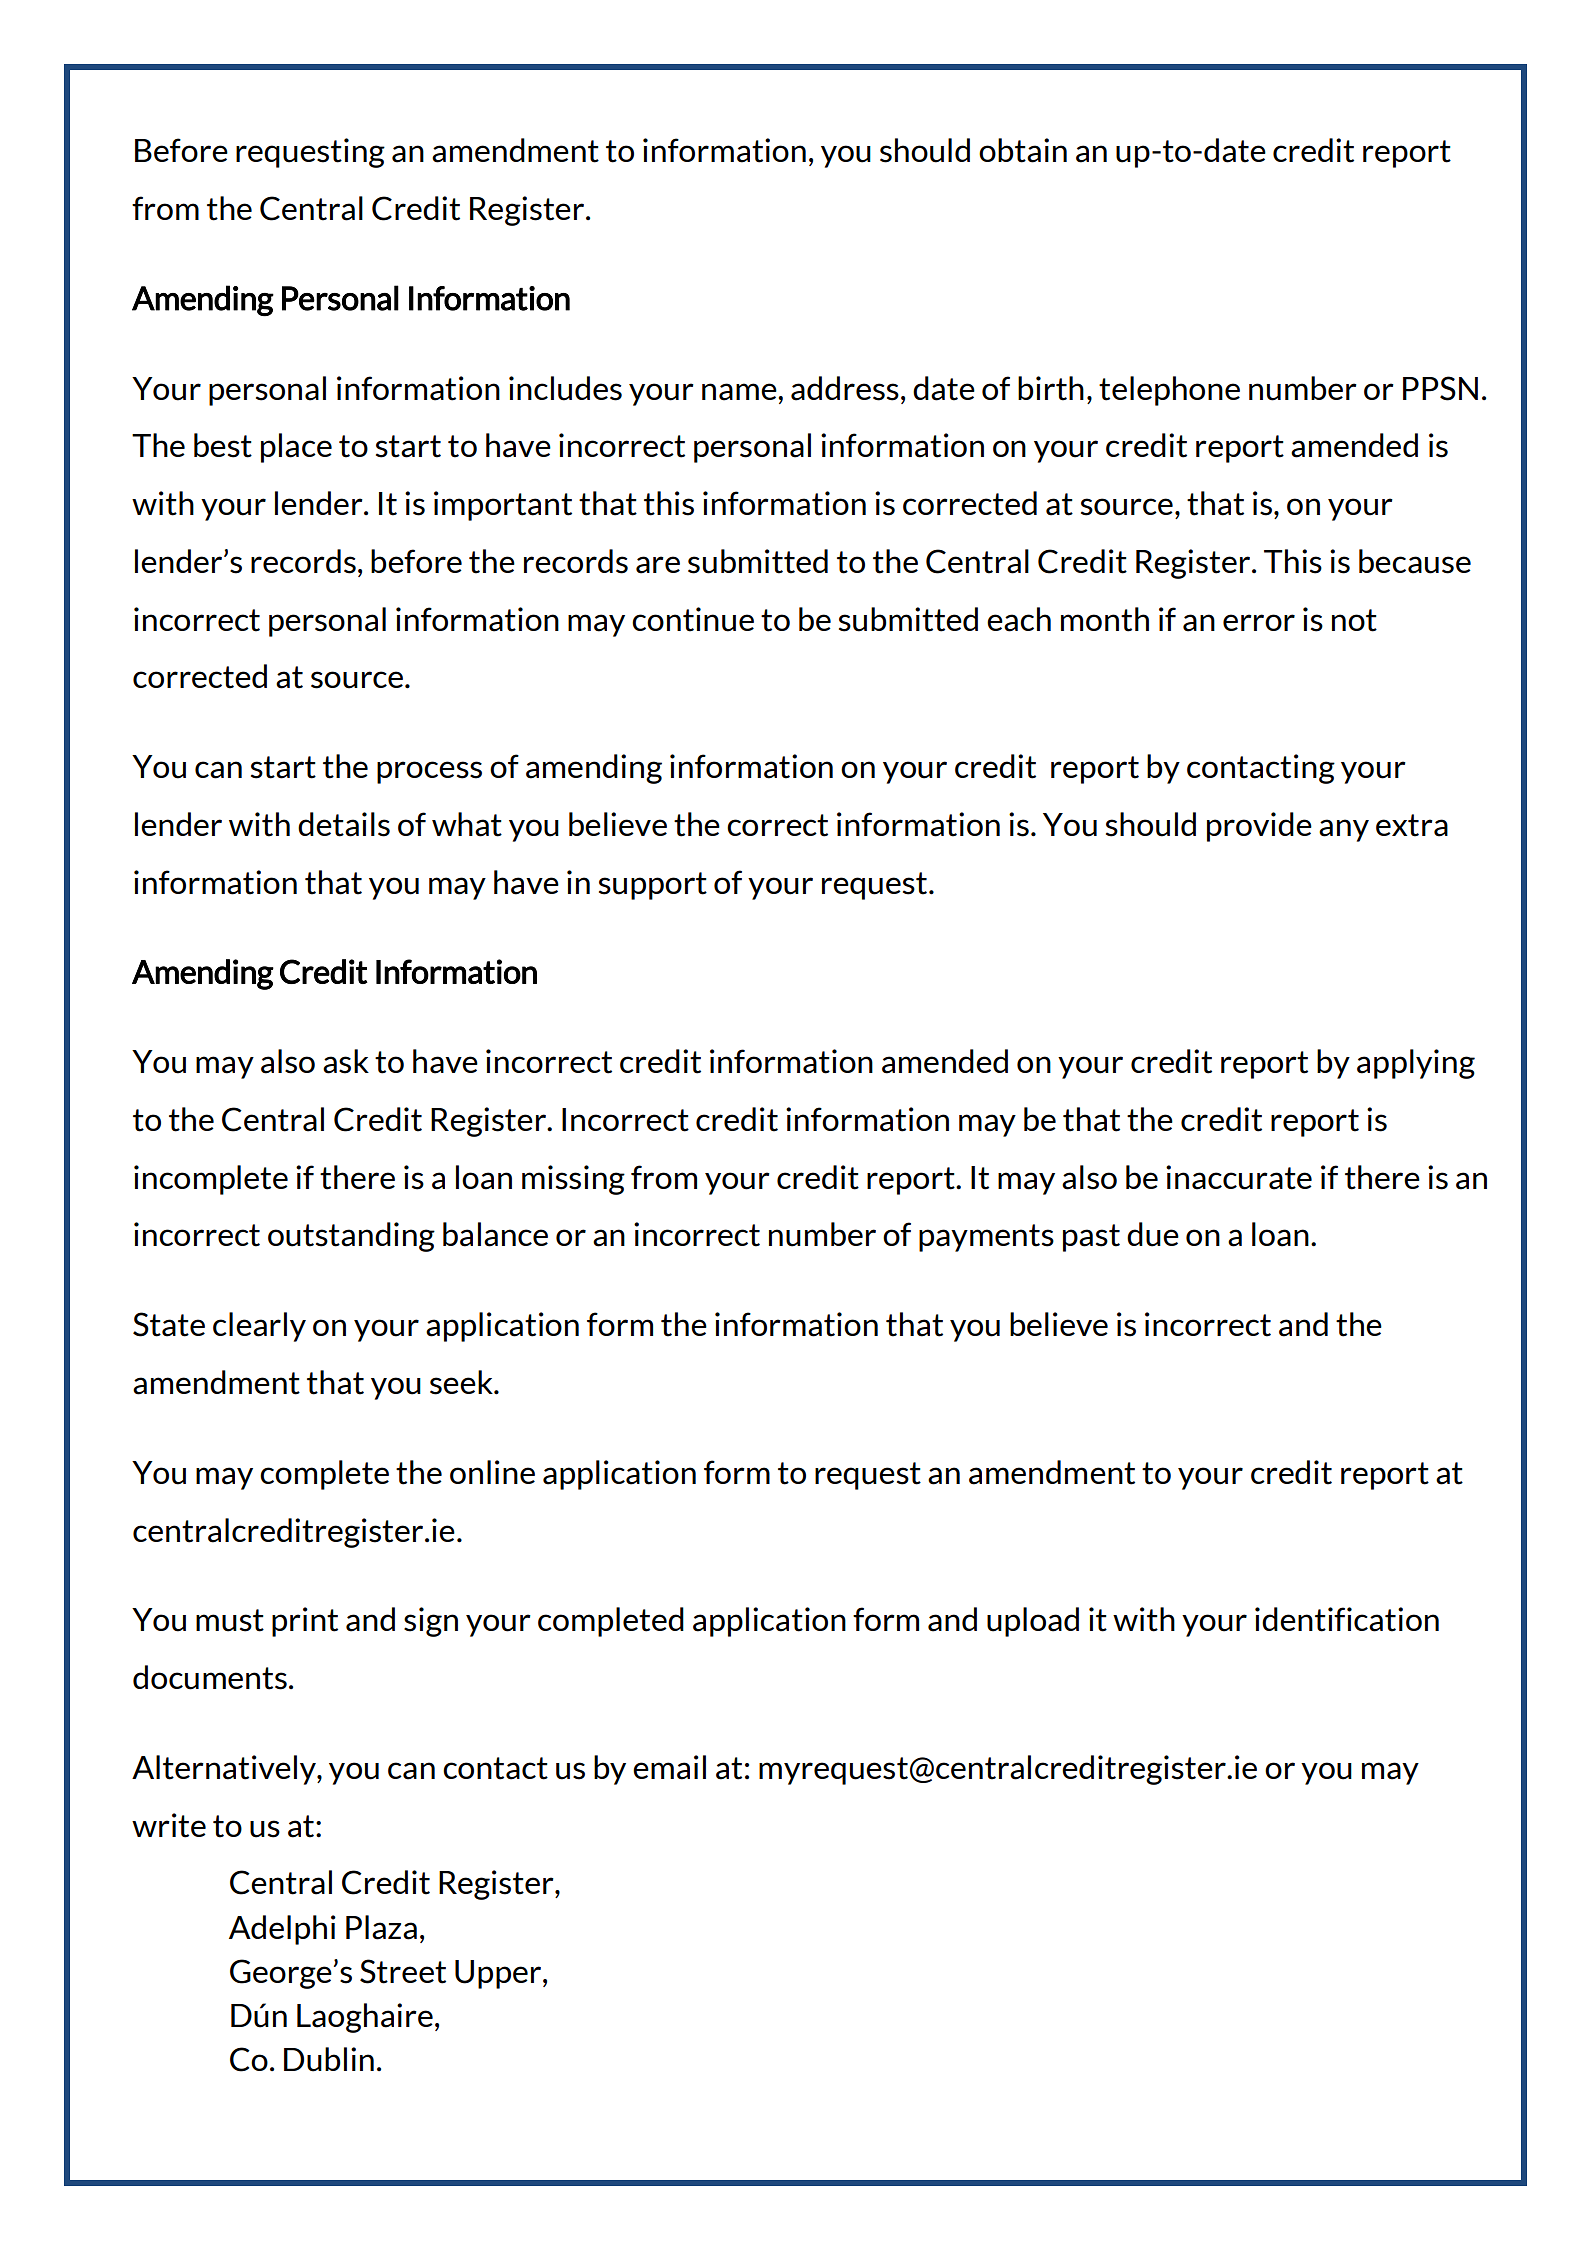 This document has height=2250, width=1591. What do you see at coordinates (1239, 1177) in the document?
I see `inaccurate` at bounding box center [1239, 1177].
